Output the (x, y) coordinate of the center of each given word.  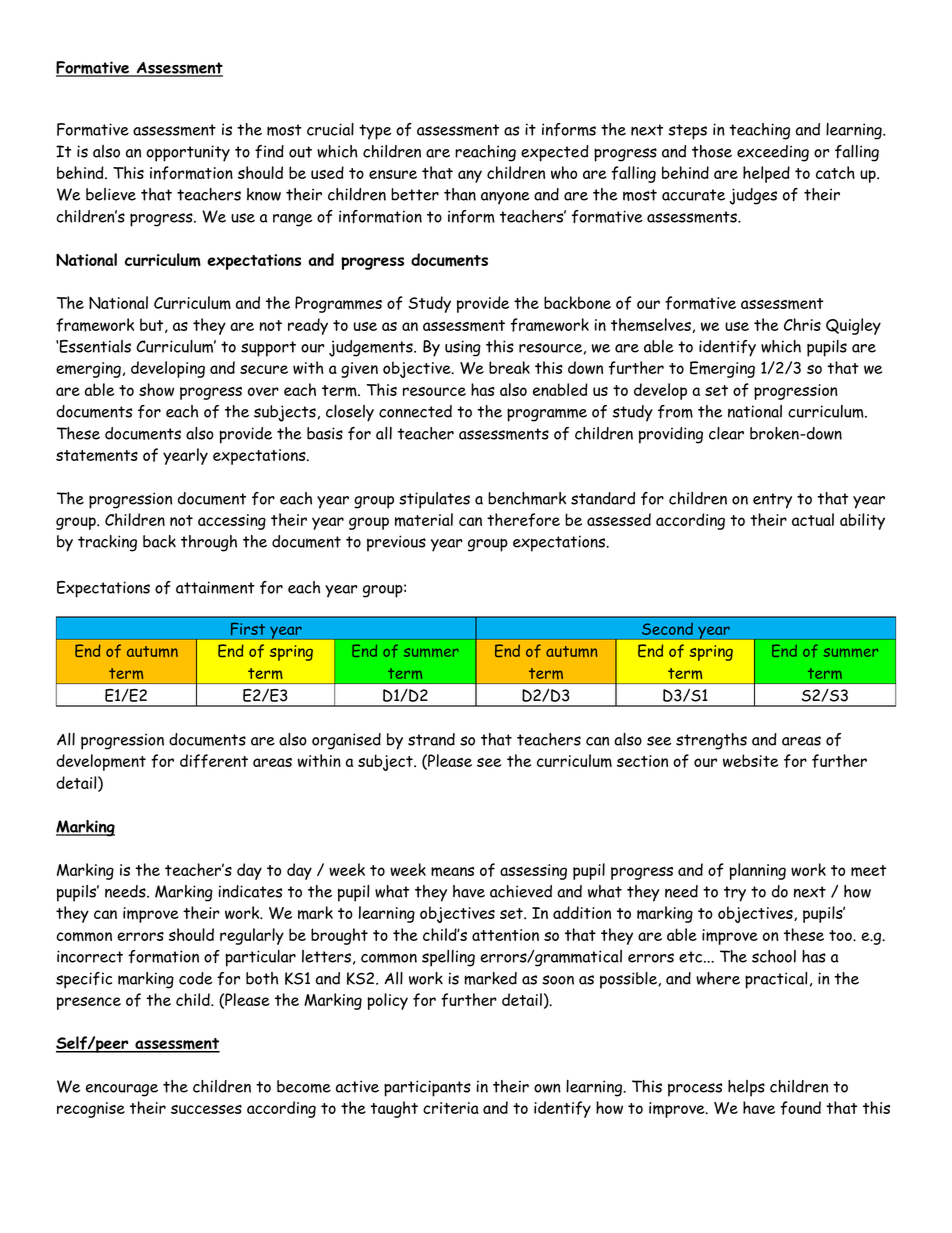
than (460, 194)
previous (396, 543)
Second (667, 629)
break (509, 367)
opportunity (188, 153)
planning (757, 871)
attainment (215, 587)
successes (206, 1109)
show (156, 389)
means (452, 872)
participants (427, 1088)
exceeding (773, 153)
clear (726, 433)
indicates (250, 891)
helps (746, 1088)
